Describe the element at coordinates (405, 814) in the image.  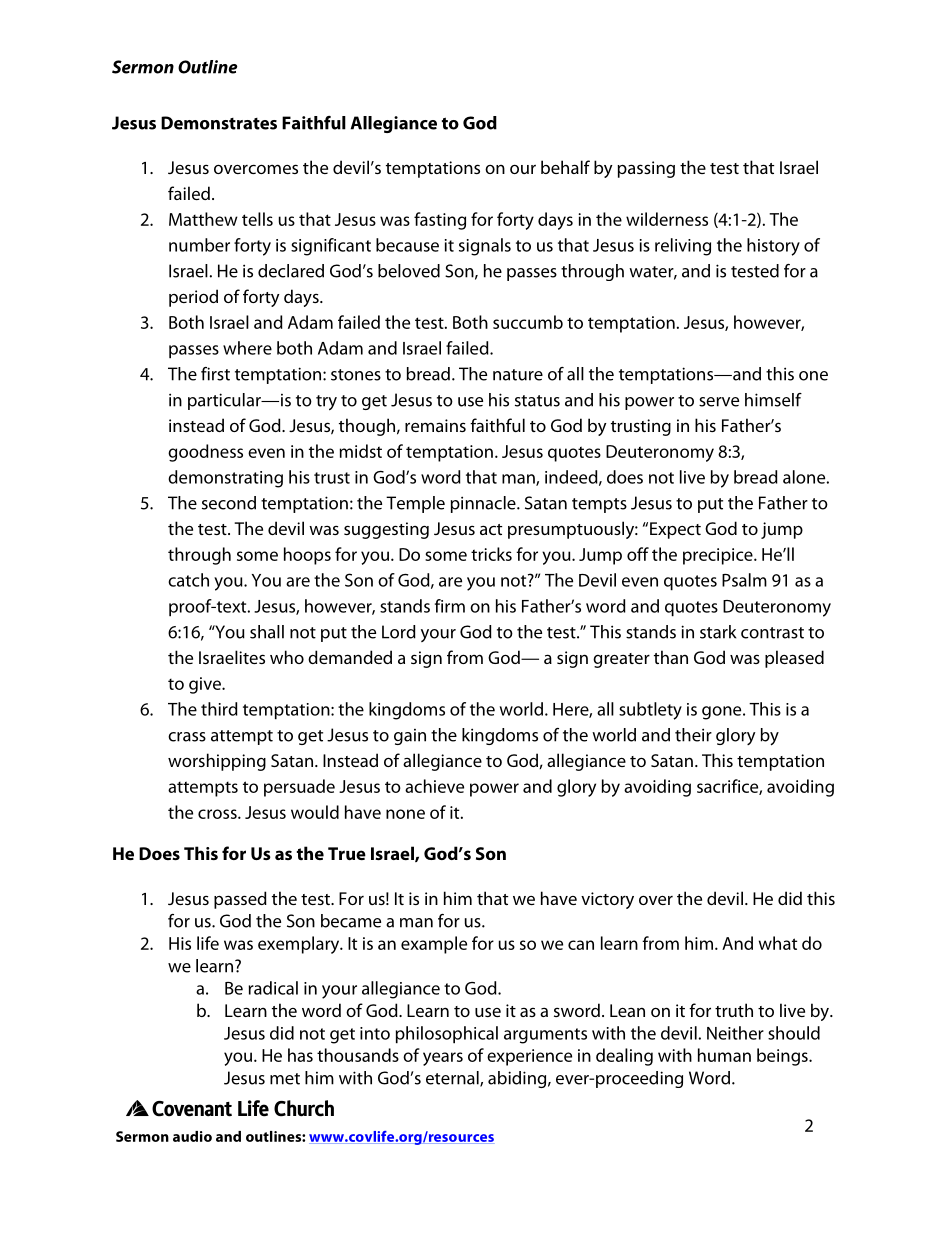
I see `none` at that location.
